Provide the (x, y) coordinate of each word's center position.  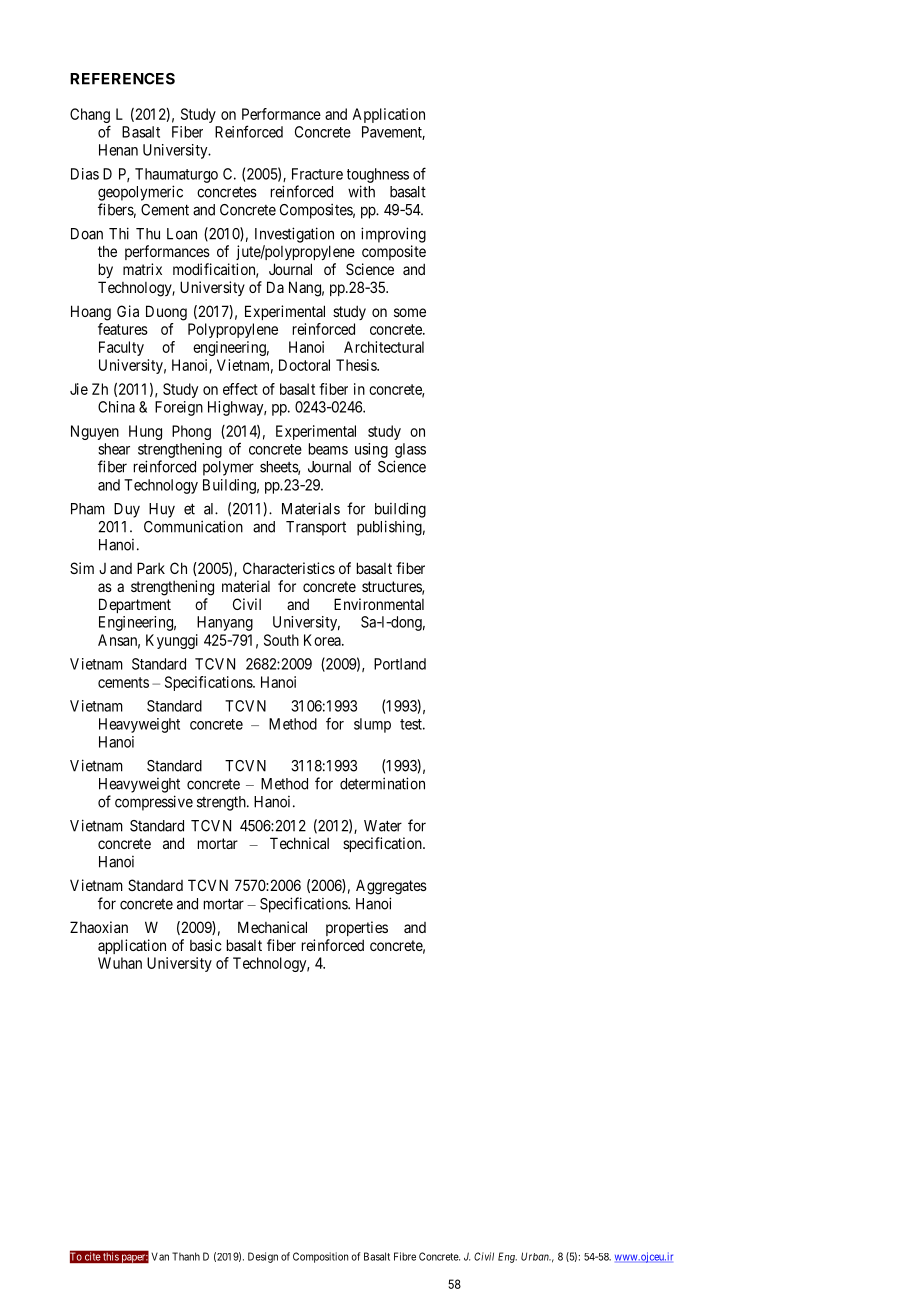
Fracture (317, 174)
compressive (154, 803)
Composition (320, 1257)
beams (328, 449)
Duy (127, 510)
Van (160, 1256)
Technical (299, 843)
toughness (378, 175)
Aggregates (391, 887)
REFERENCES (122, 79)
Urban (536, 1256)
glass (410, 450)
